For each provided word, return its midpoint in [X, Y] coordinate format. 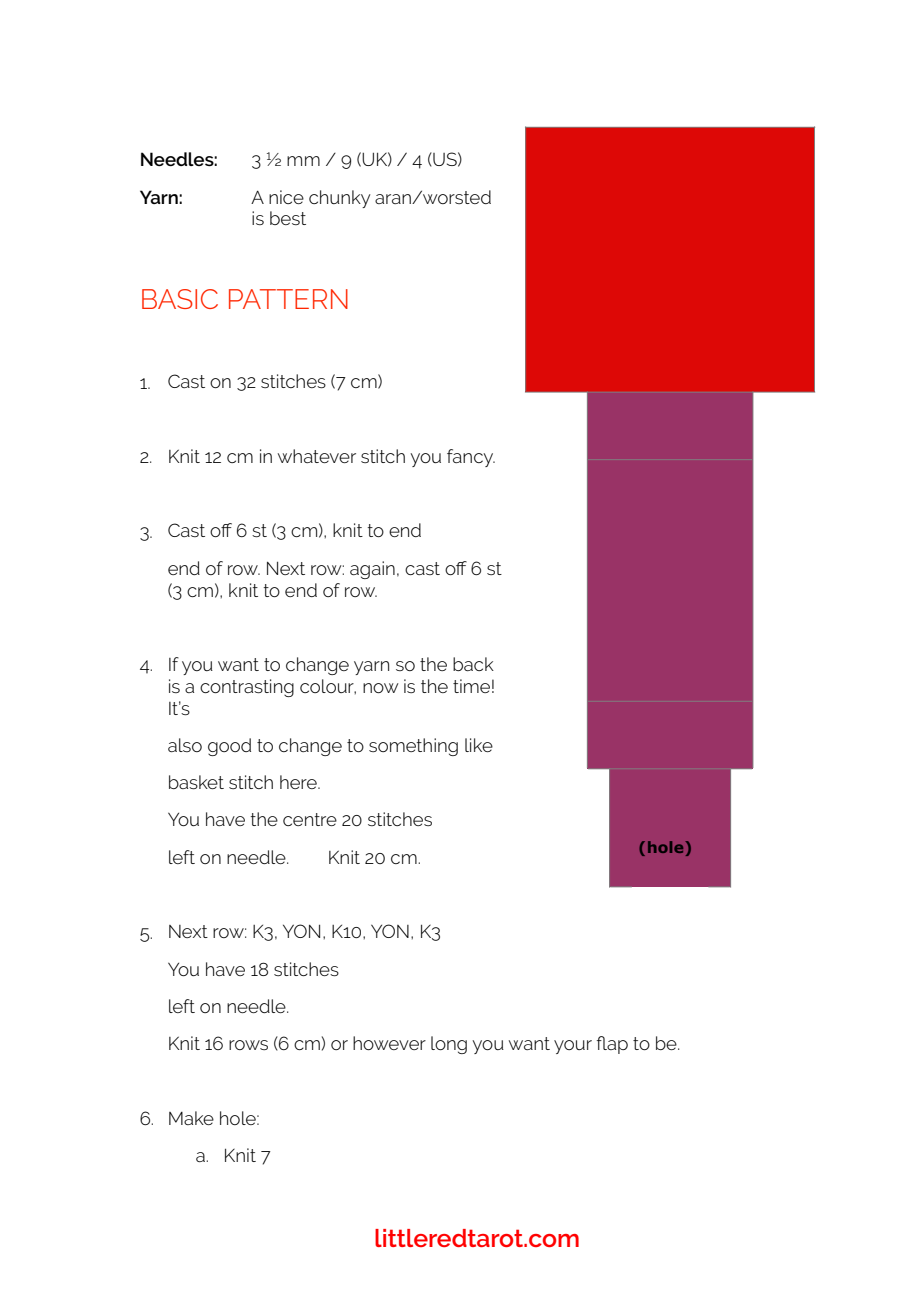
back [473, 664]
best [288, 218]
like [479, 745]
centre [310, 819]
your [573, 1047]
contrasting [247, 688]
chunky [339, 199]
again [372, 570]
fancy [471, 458]
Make [191, 1118]
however [389, 1043]
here [299, 782]
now [381, 688]
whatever [317, 456]
